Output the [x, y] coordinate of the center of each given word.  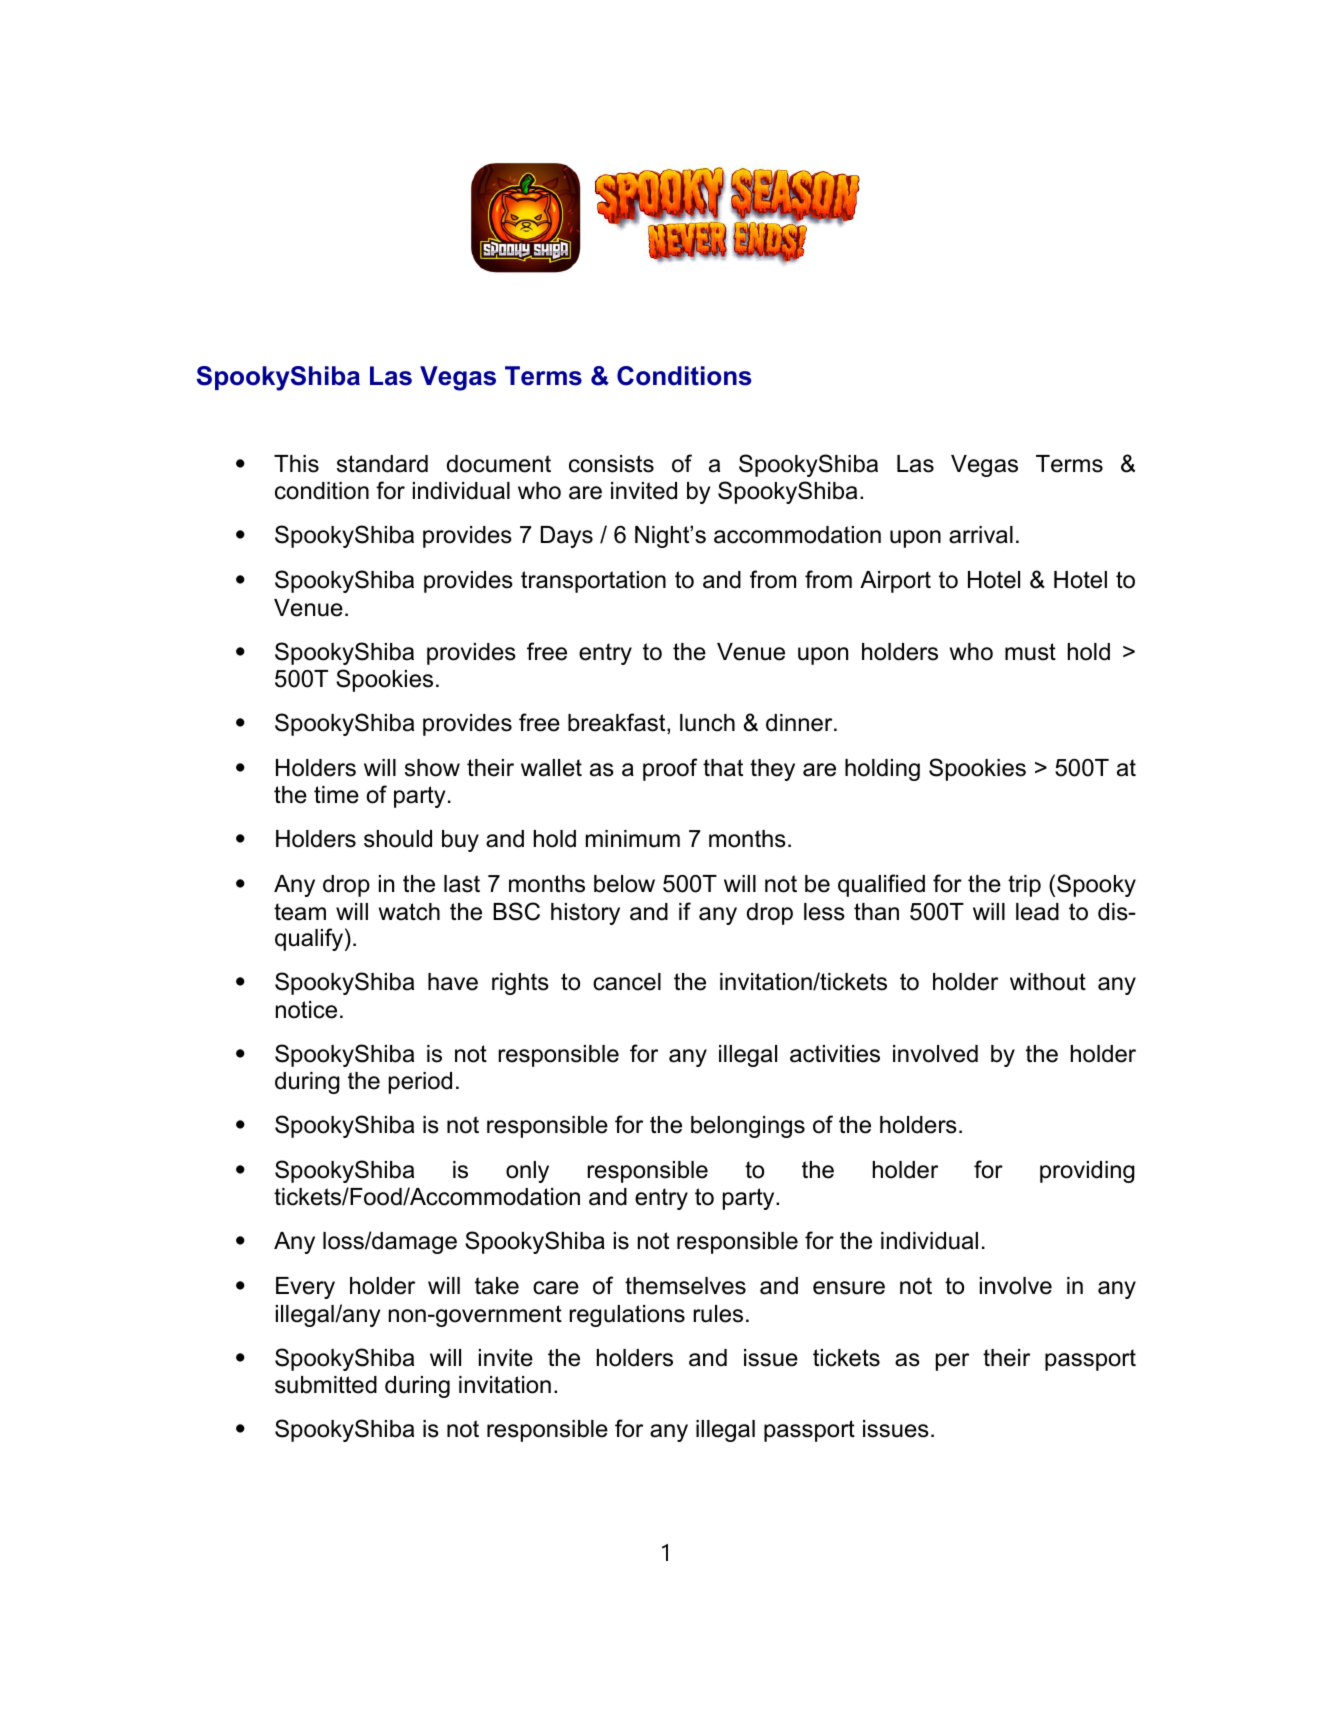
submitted [326, 1385]
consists [611, 464]
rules [718, 1314]
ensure [849, 1288]
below [624, 884]
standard [382, 464]
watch [409, 912]
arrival [981, 535]
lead [1037, 912]
